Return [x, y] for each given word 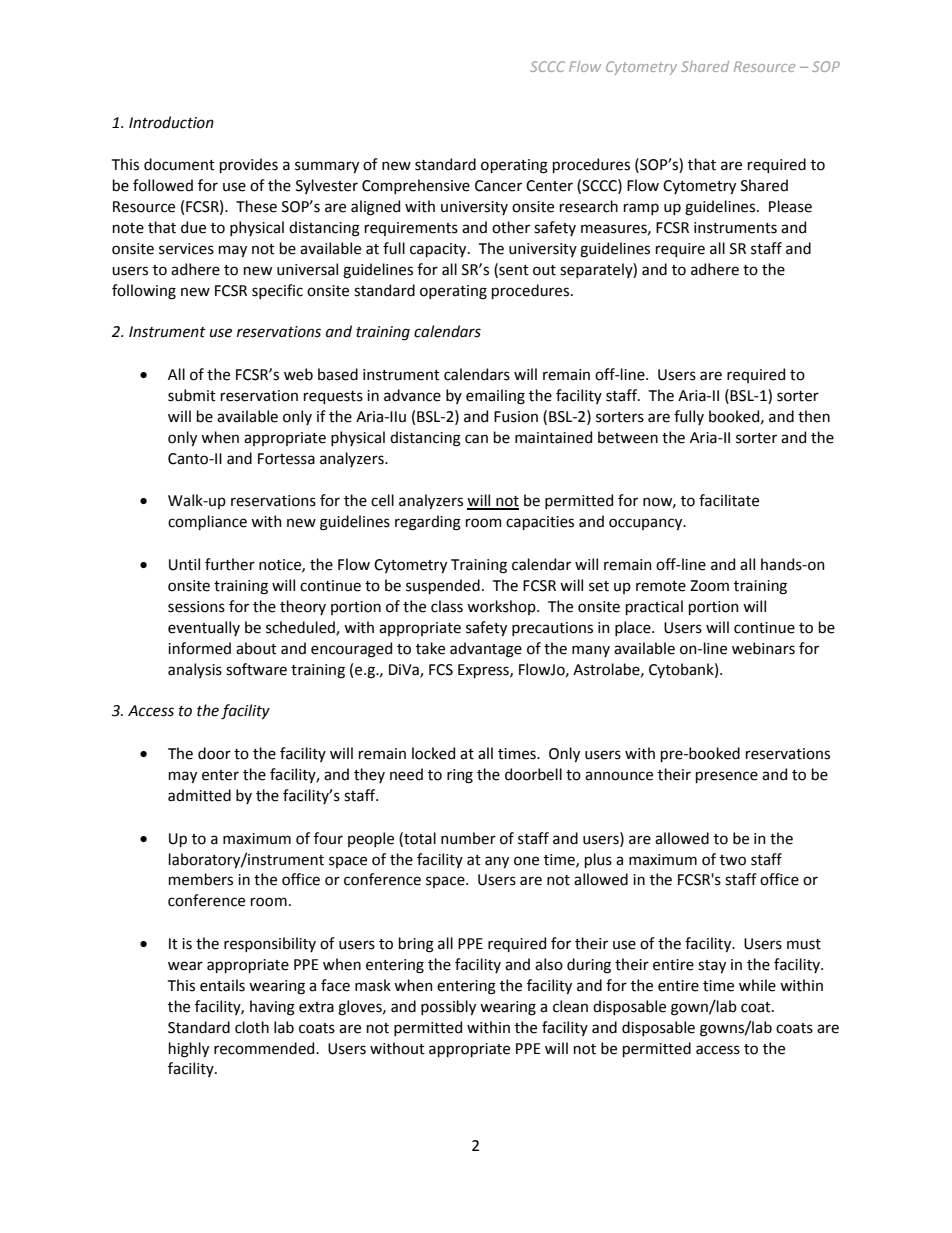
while [757, 985]
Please [790, 206]
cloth [252, 1027]
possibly [448, 1007]
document [179, 164]
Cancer [498, 186]
